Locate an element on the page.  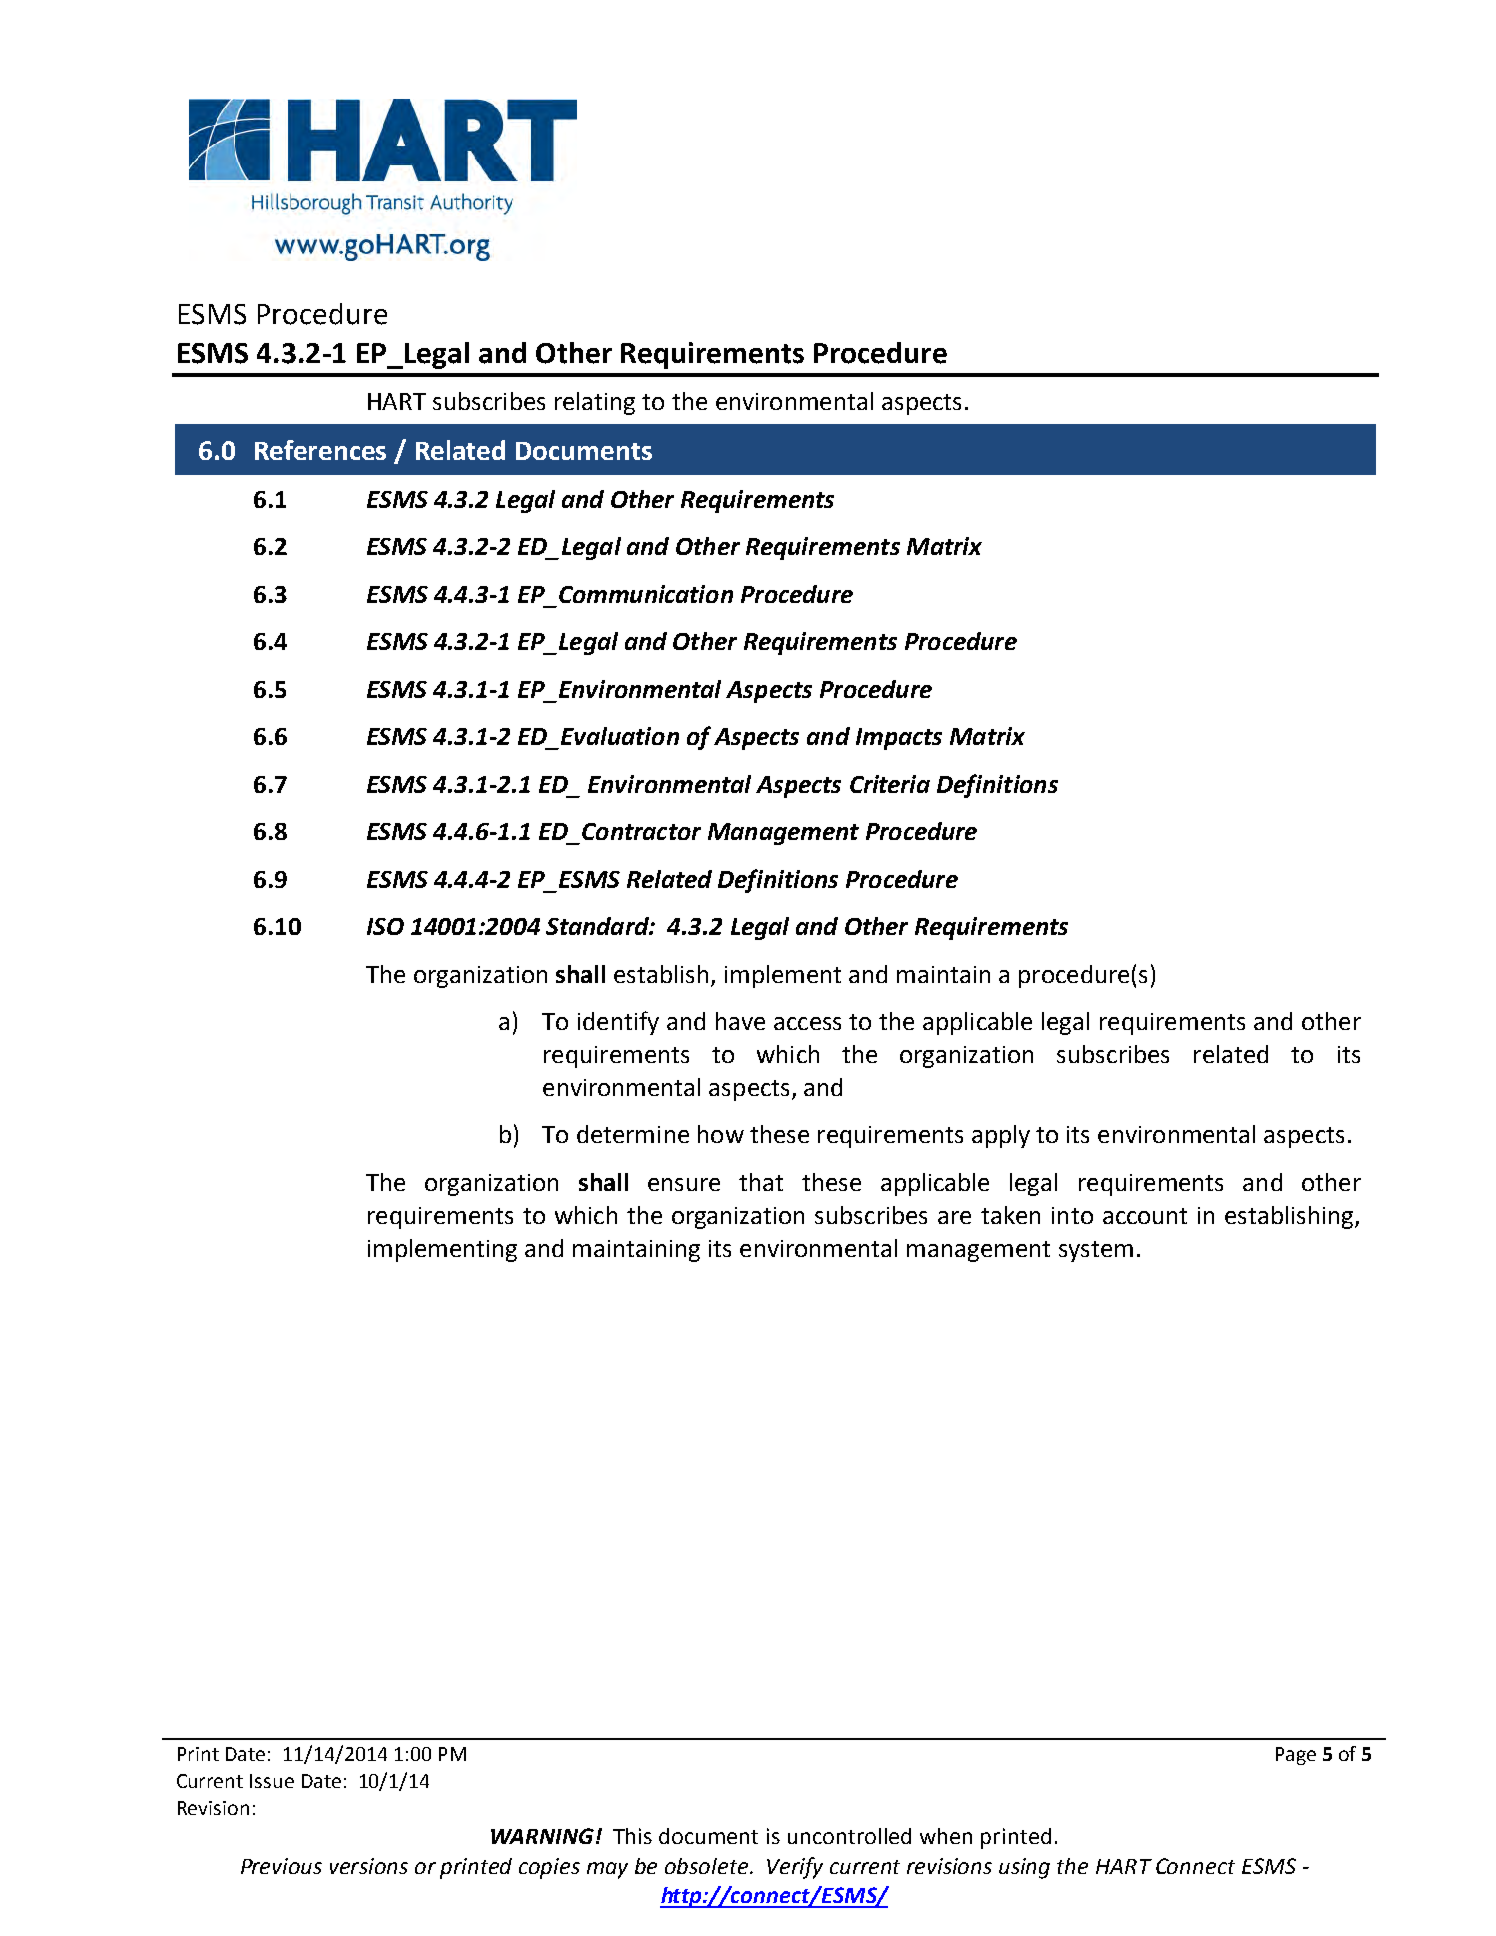
versions is located at coordinates (369, 1866).
